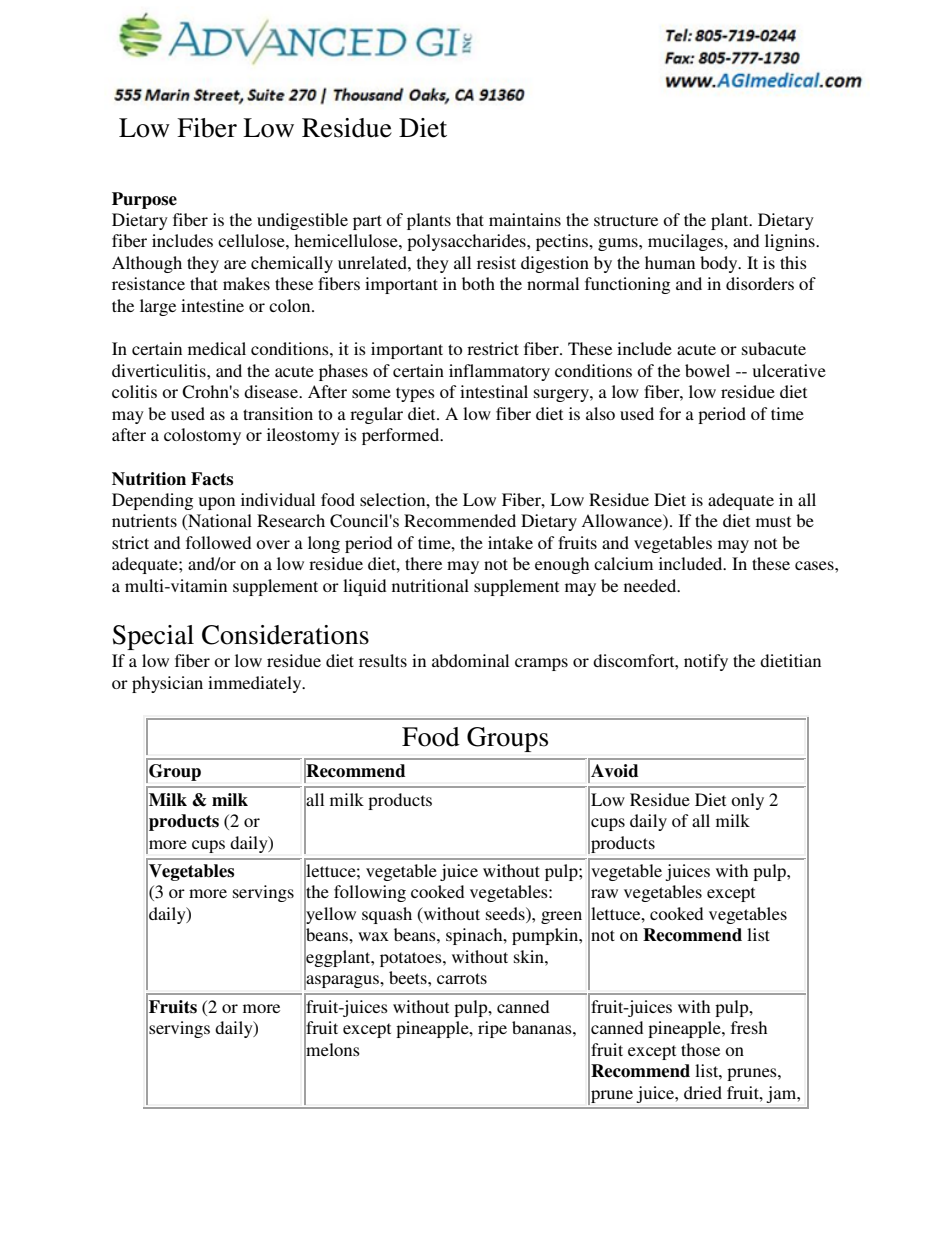 The height and width of the screenshot is (1233, 952). I want to click on are, so click(235, 264).
